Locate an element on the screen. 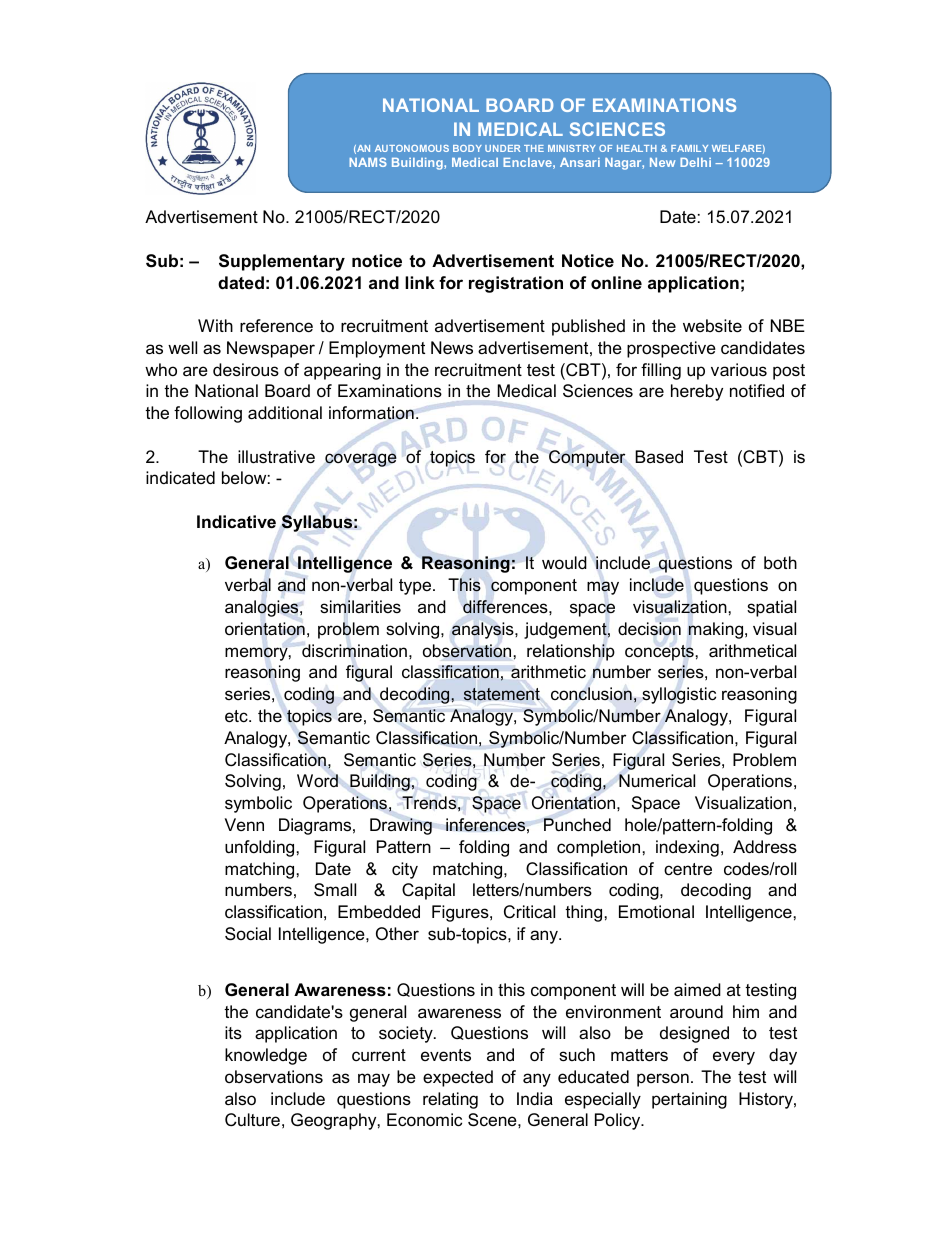  Delhi is located at coordinates (695, 162).
